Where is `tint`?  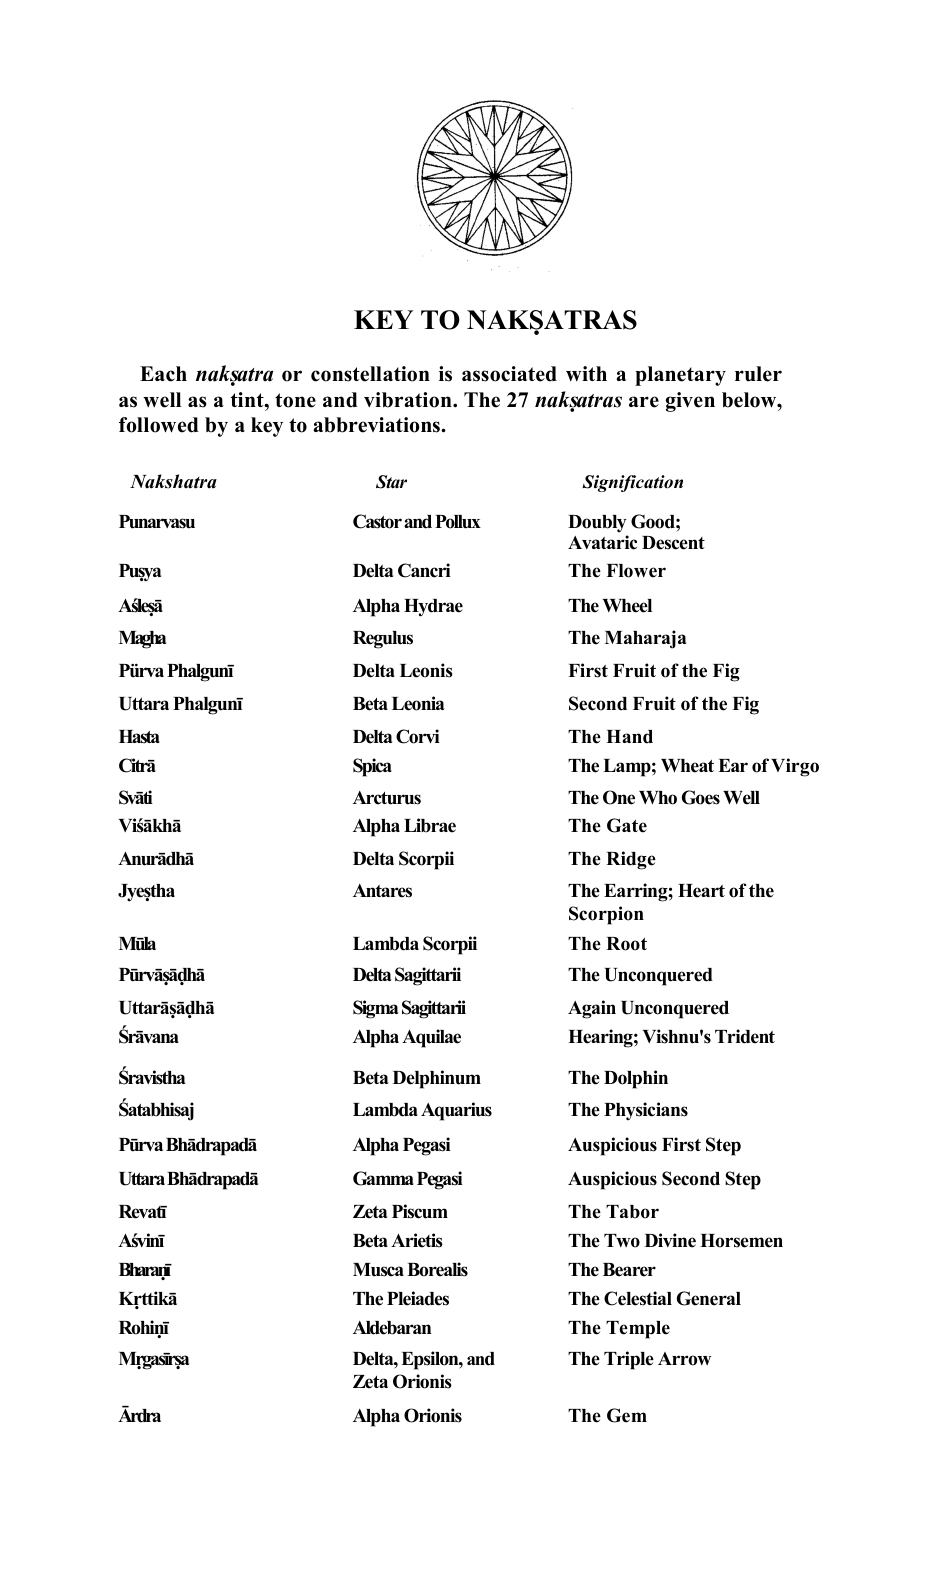
tint is located at coordinates (248, 399).
